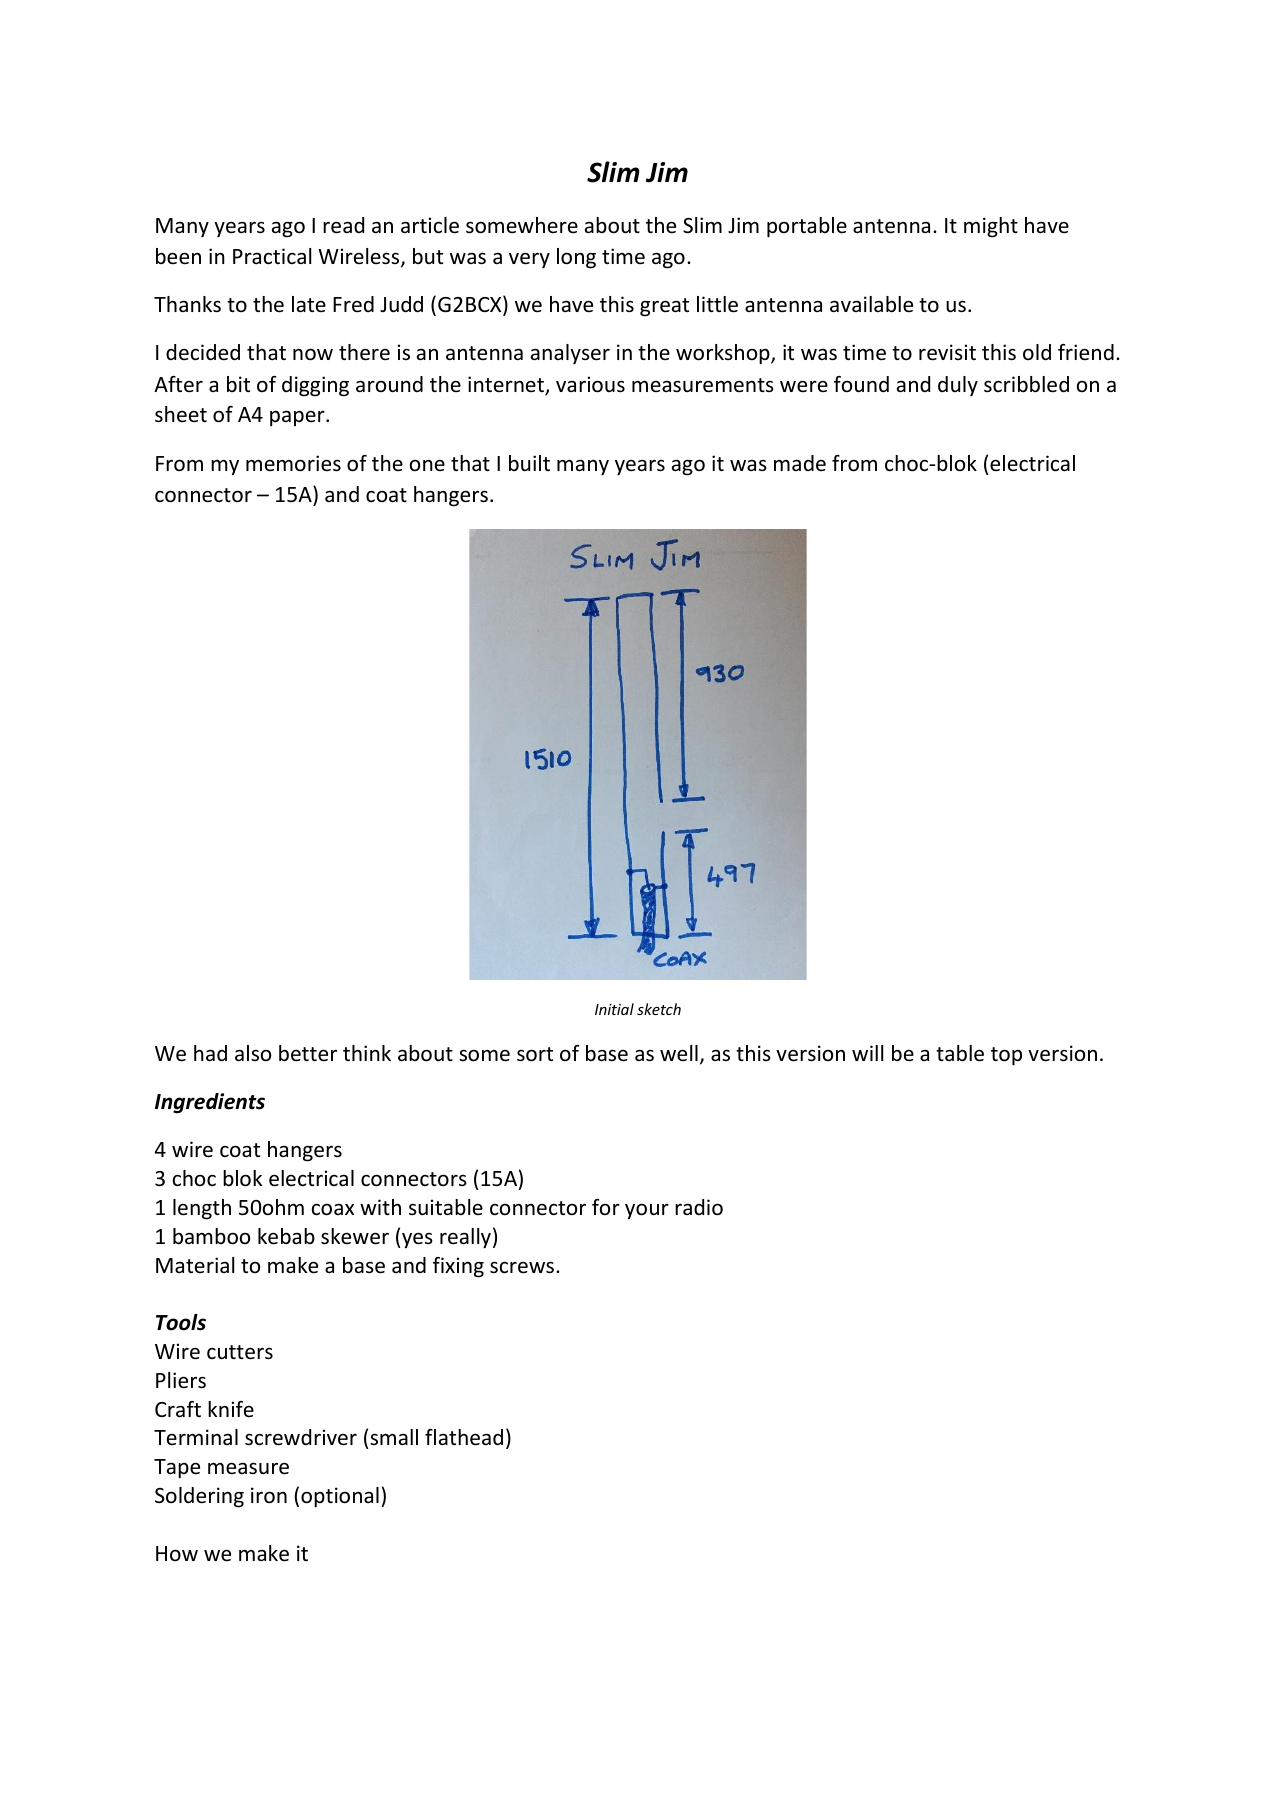  Describe the element at coordinates (272, 256) in the screenshot. I see `Practical` at that location.
